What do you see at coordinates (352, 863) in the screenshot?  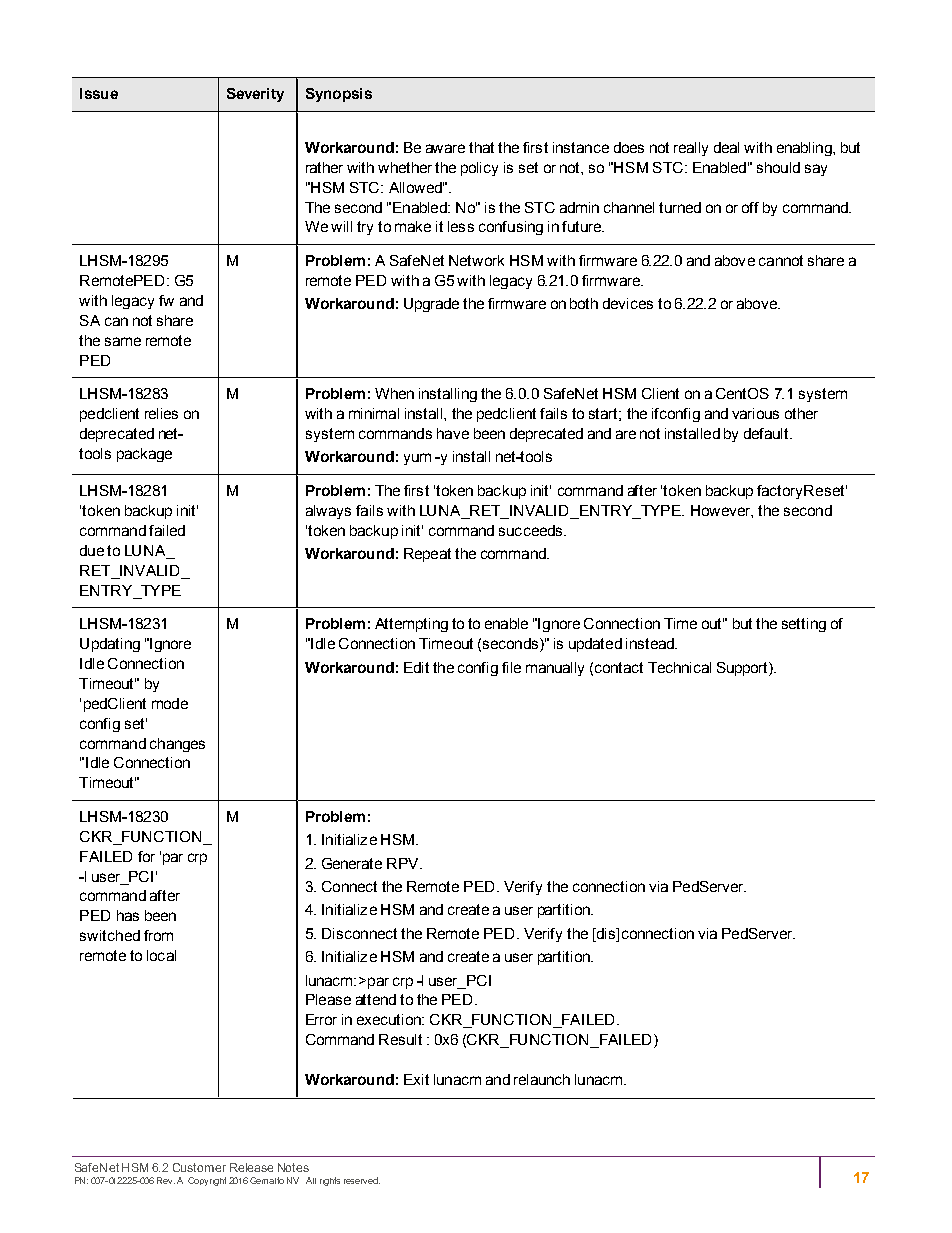 I see `Generate` at bounding box center [352, 863].
